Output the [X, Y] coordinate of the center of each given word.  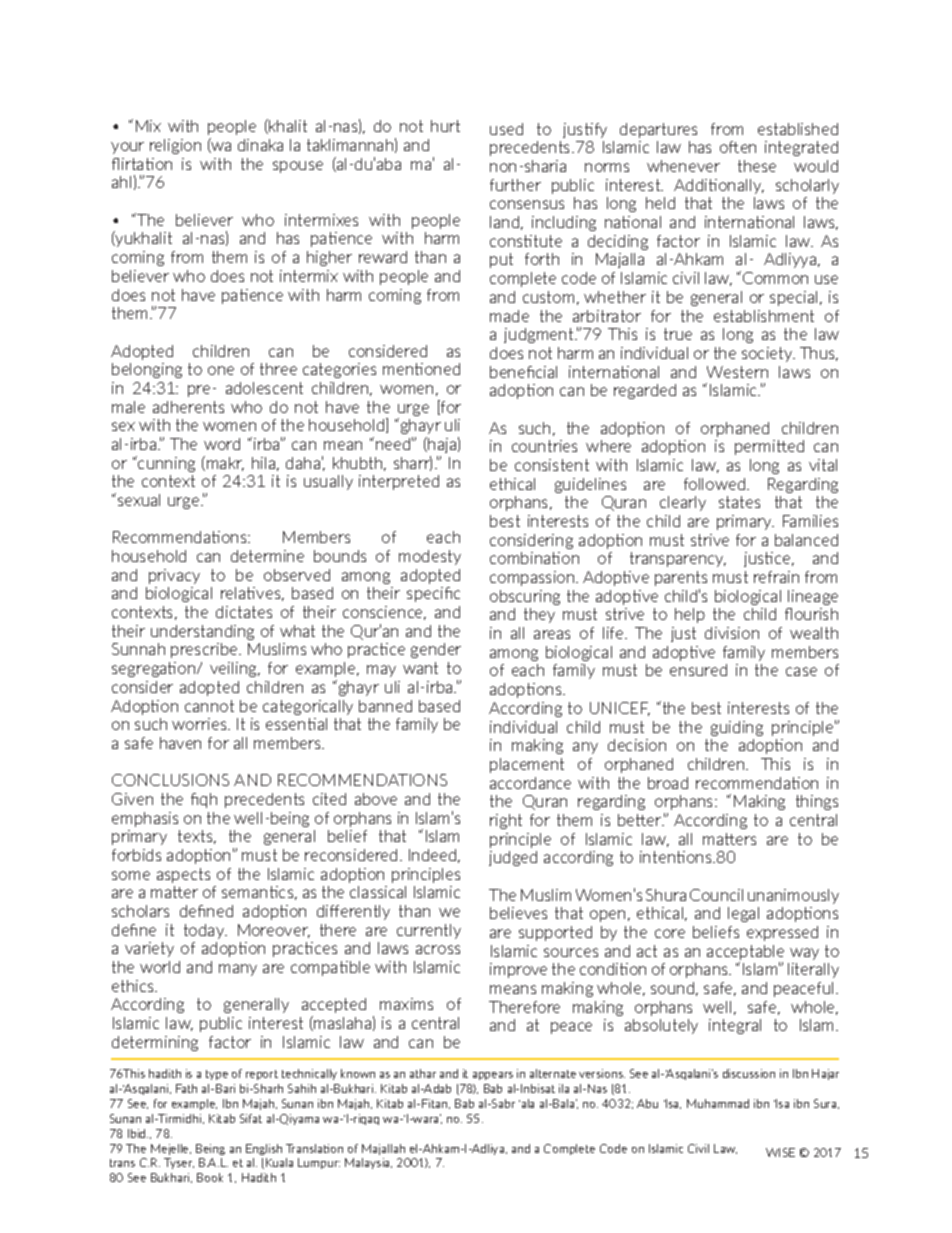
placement [527, 765]
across [438, 949]
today [205, 931]
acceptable [745, 954]
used [506, 129]
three [278, 369]
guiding [737, 728]
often [738, 147]
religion [175, 146]
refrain [776, 577]
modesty [430, 557]
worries [200, 724]
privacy [174, 576]
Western [737, 372]
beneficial [523, 372]
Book [210, 1177]
